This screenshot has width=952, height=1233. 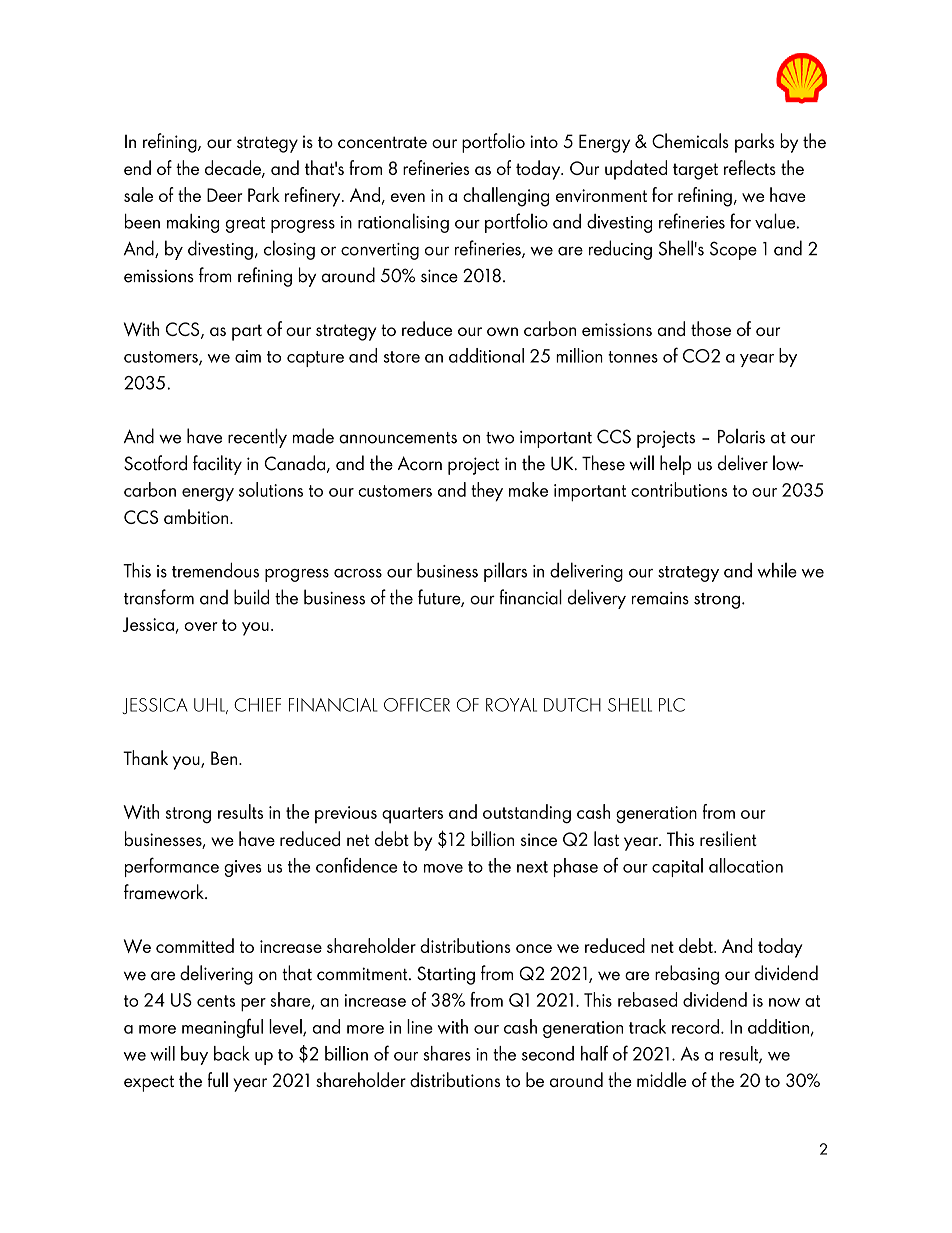 What do you see at coordinates (243, 868) in the screenshot?
I see `gives` at bounding box center [243, 868].
